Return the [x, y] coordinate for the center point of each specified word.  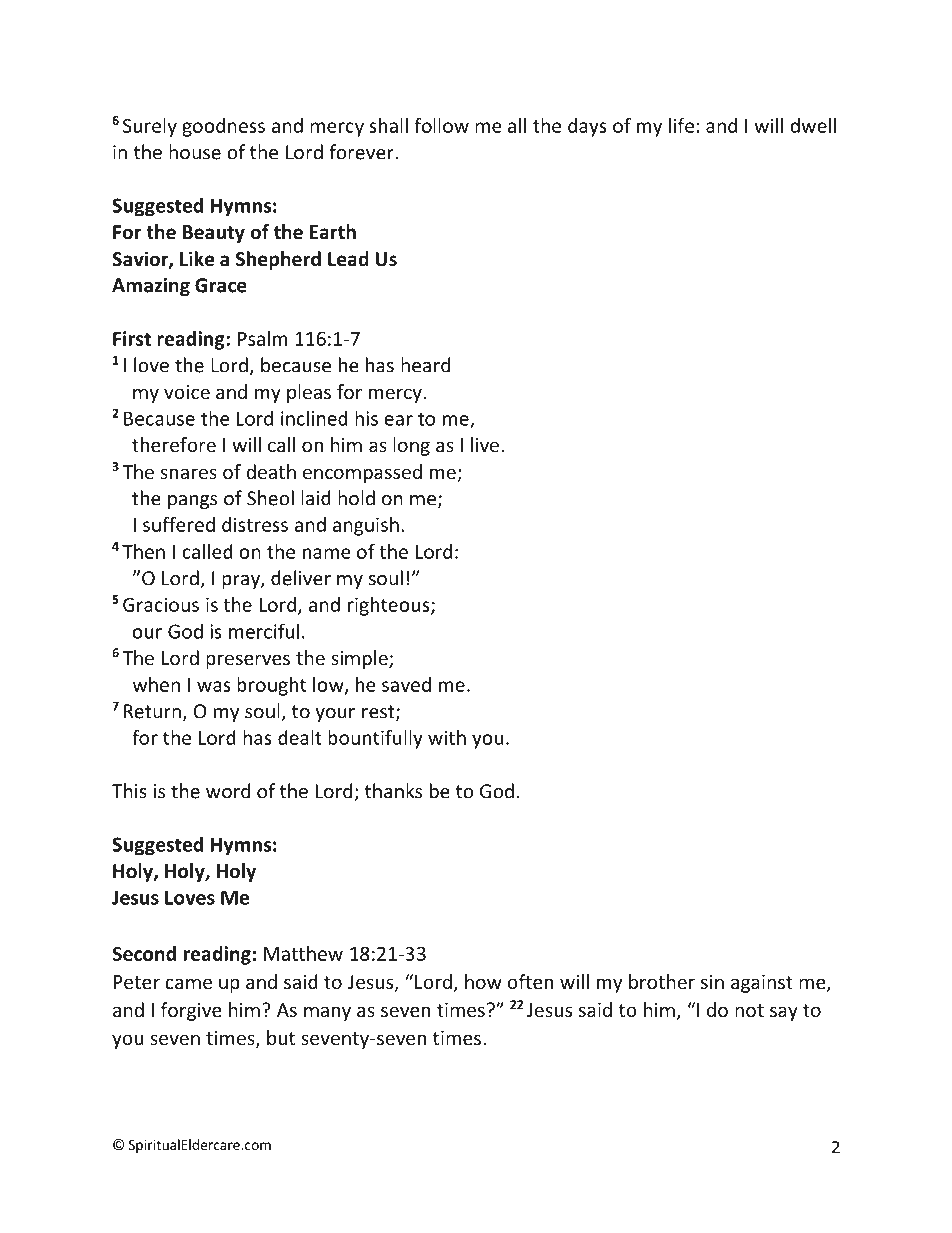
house [195, 152]
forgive [191, 1011]
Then [143, 551]
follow [441, 125]
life [681, 125]
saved [406, 684]
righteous [390, 606]
